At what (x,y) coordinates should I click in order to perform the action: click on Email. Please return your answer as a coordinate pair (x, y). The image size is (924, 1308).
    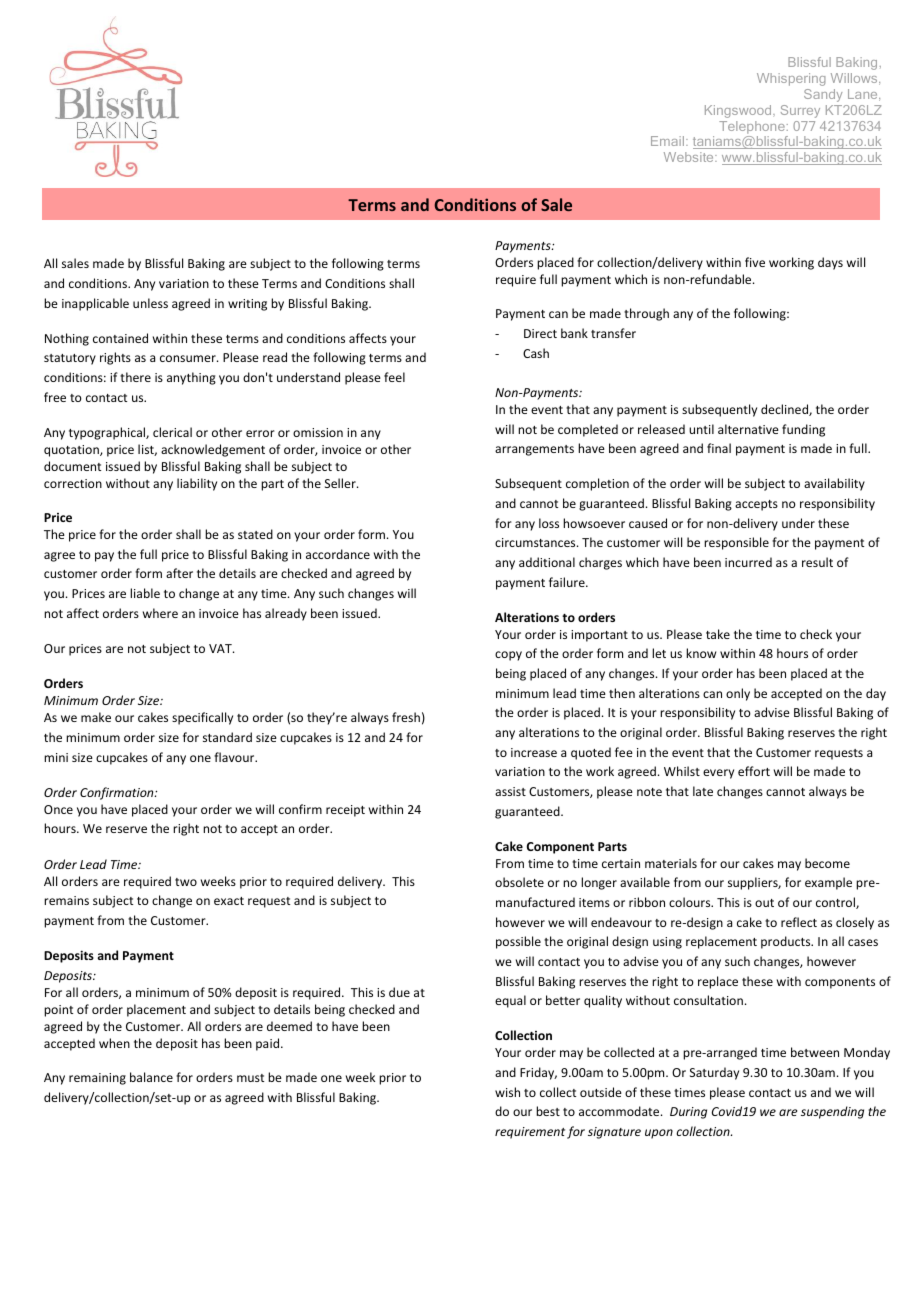
    Looking at the image, I should click on (669, 141).
